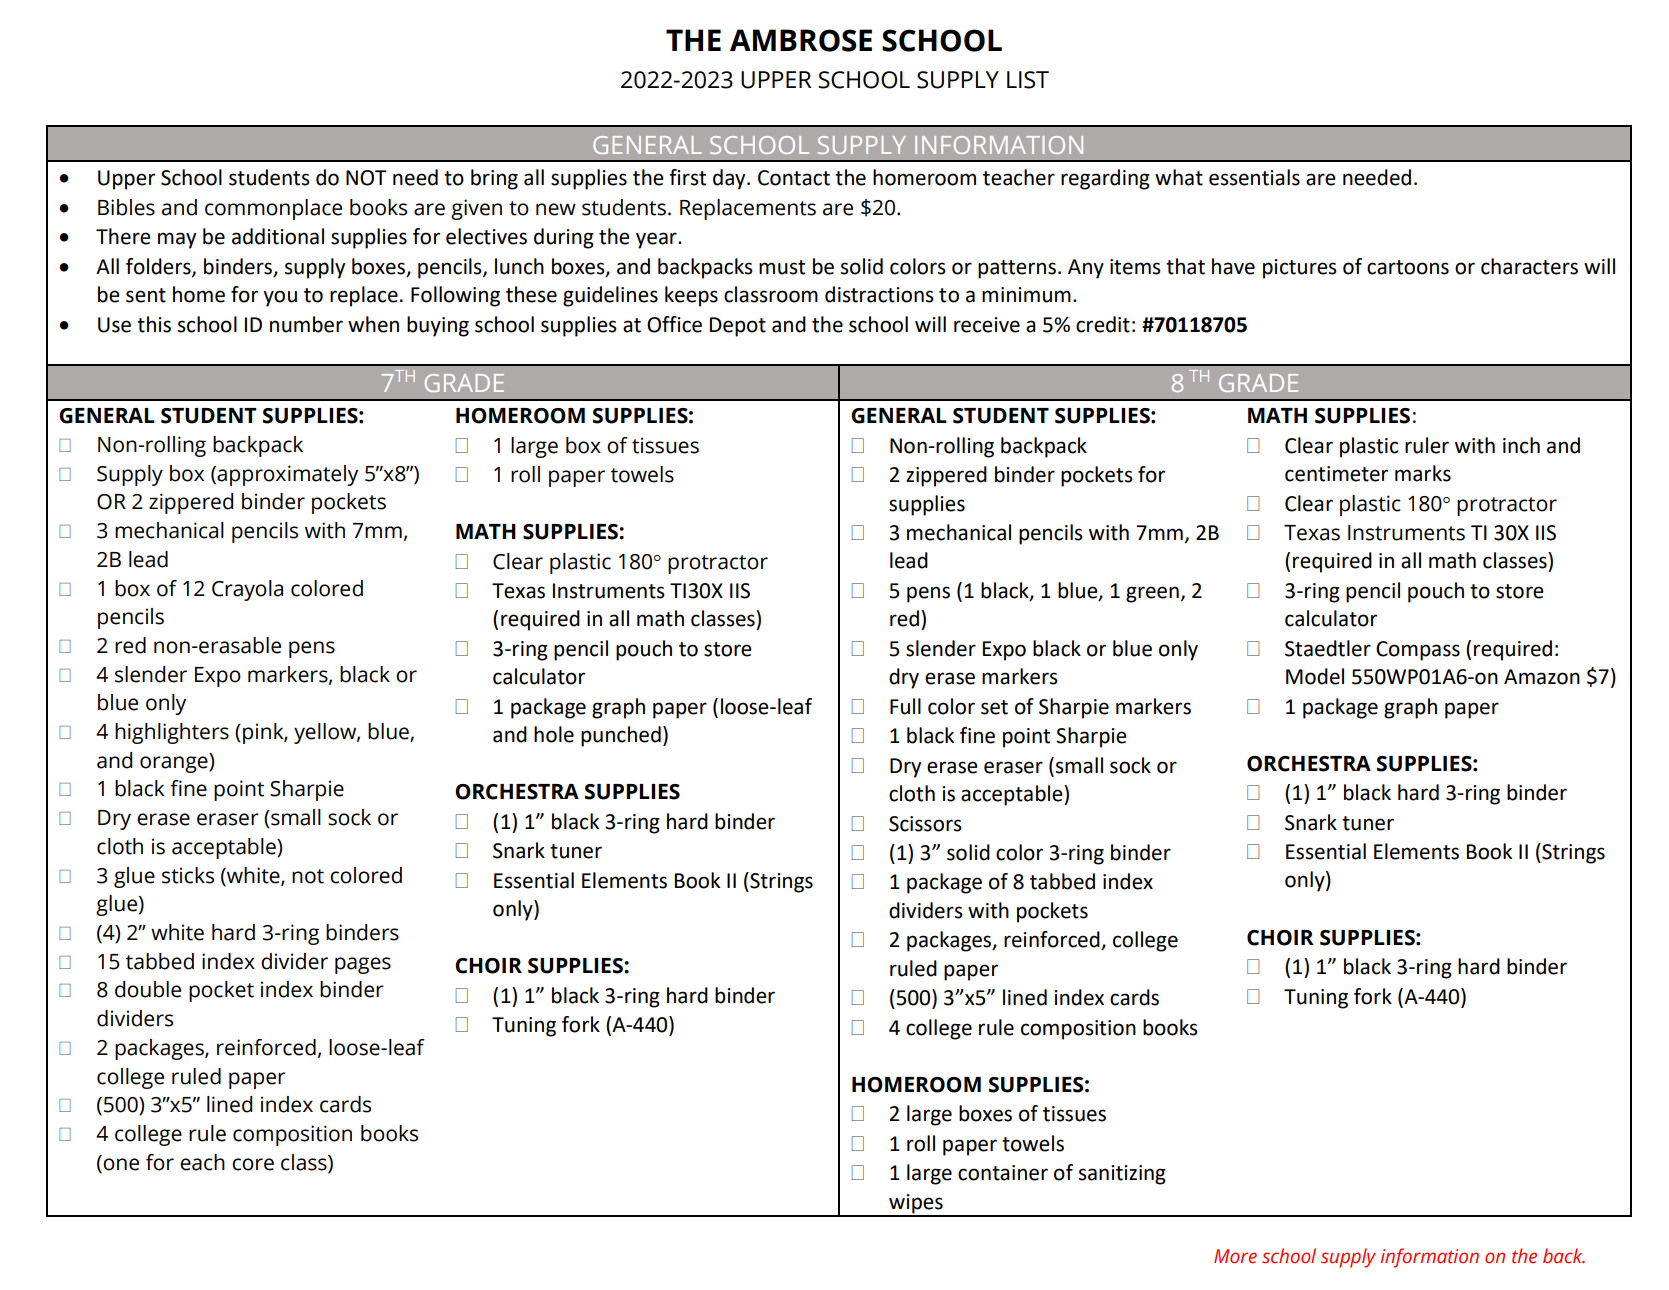  What do you see at coordinates (1179, 177) in the screenshot?
I see `what` at bounding box center [1179, 177].
